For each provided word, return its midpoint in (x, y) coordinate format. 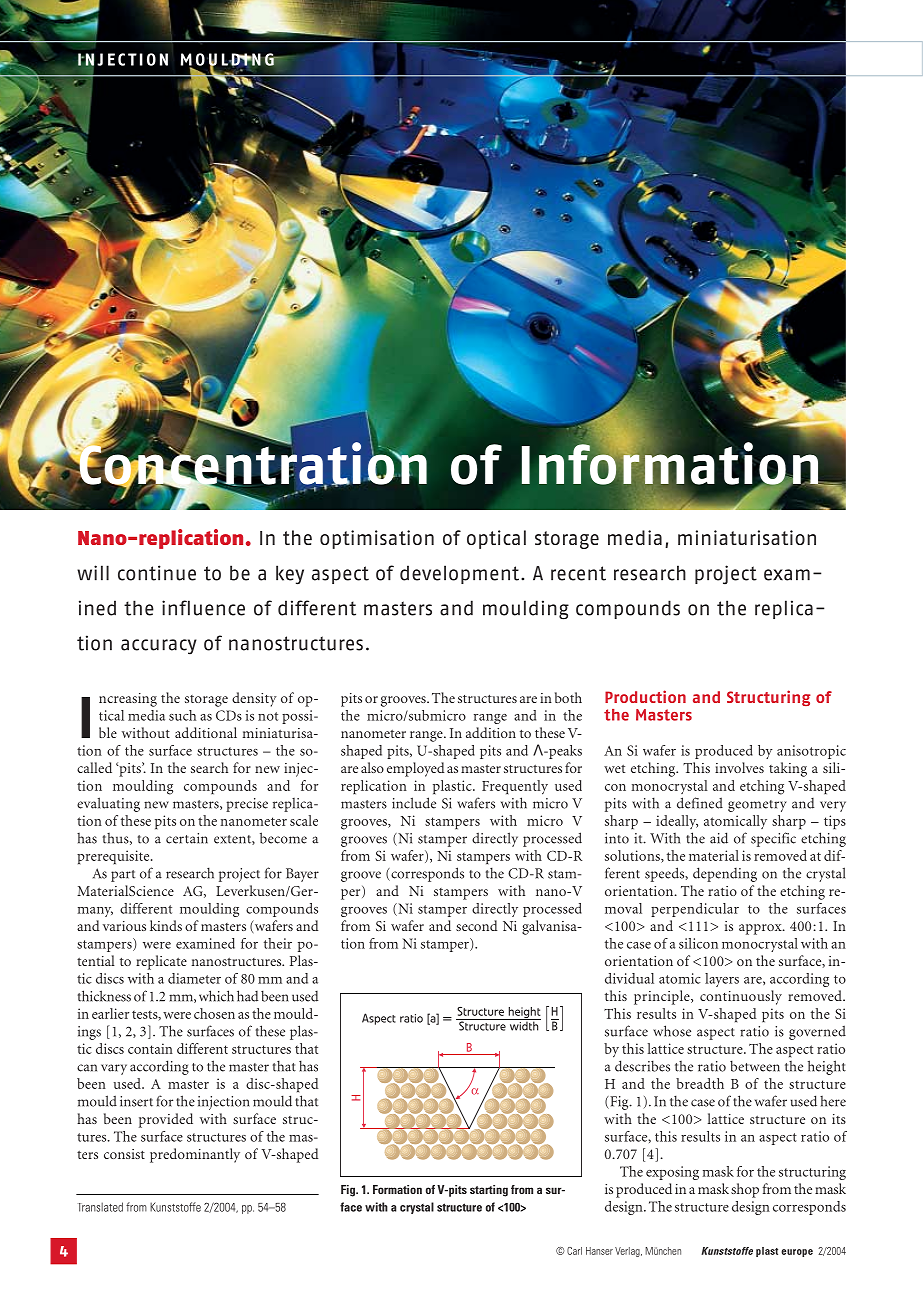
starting (489, 1191)
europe (797, 1253)
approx (761, 929)
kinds (166, 925)
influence (203, 608)
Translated (101, 1207)
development (459, 574)
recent (578, 573)
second (476, 925)
